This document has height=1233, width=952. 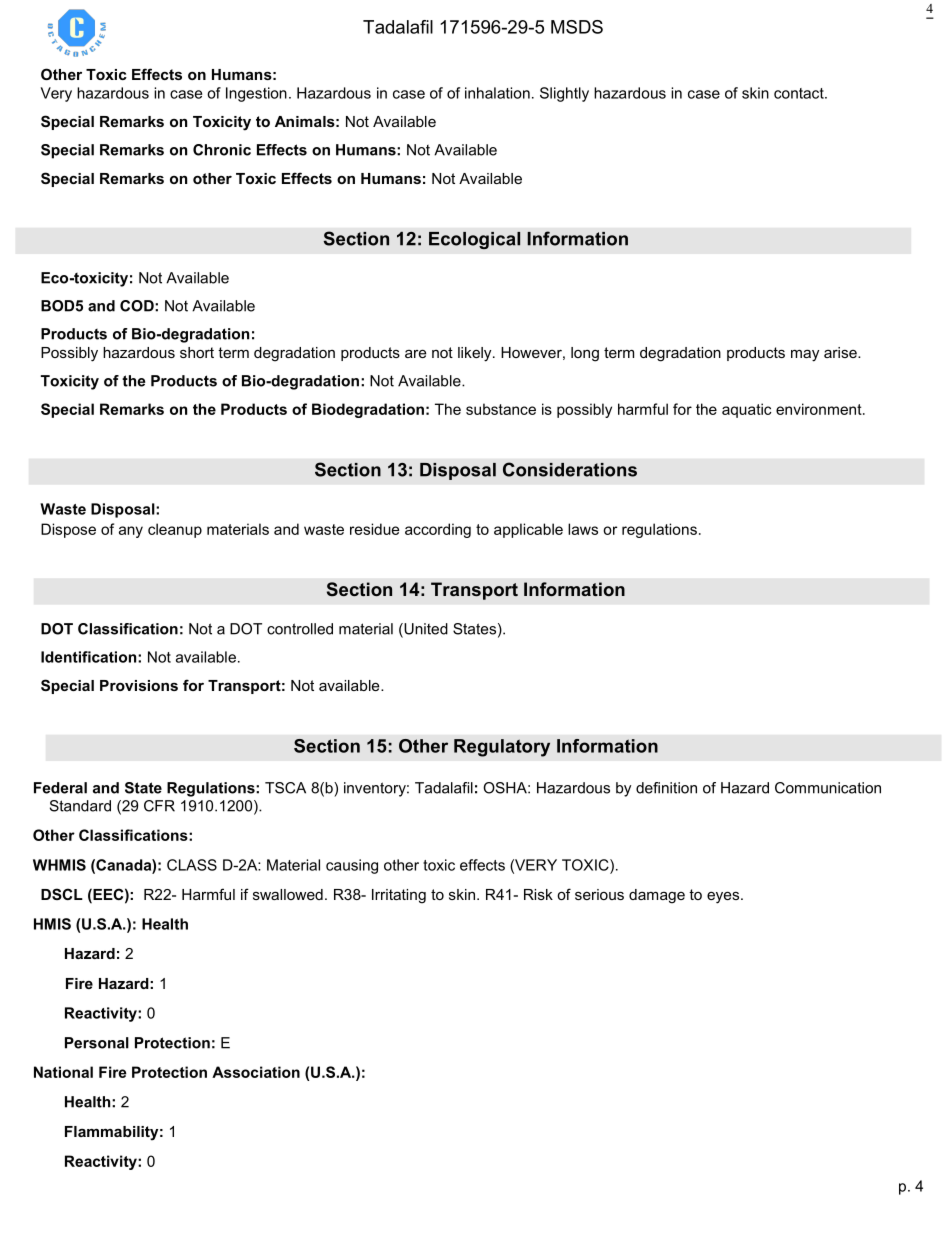 I want to click on inhalation, so click(x=497, y=93).
